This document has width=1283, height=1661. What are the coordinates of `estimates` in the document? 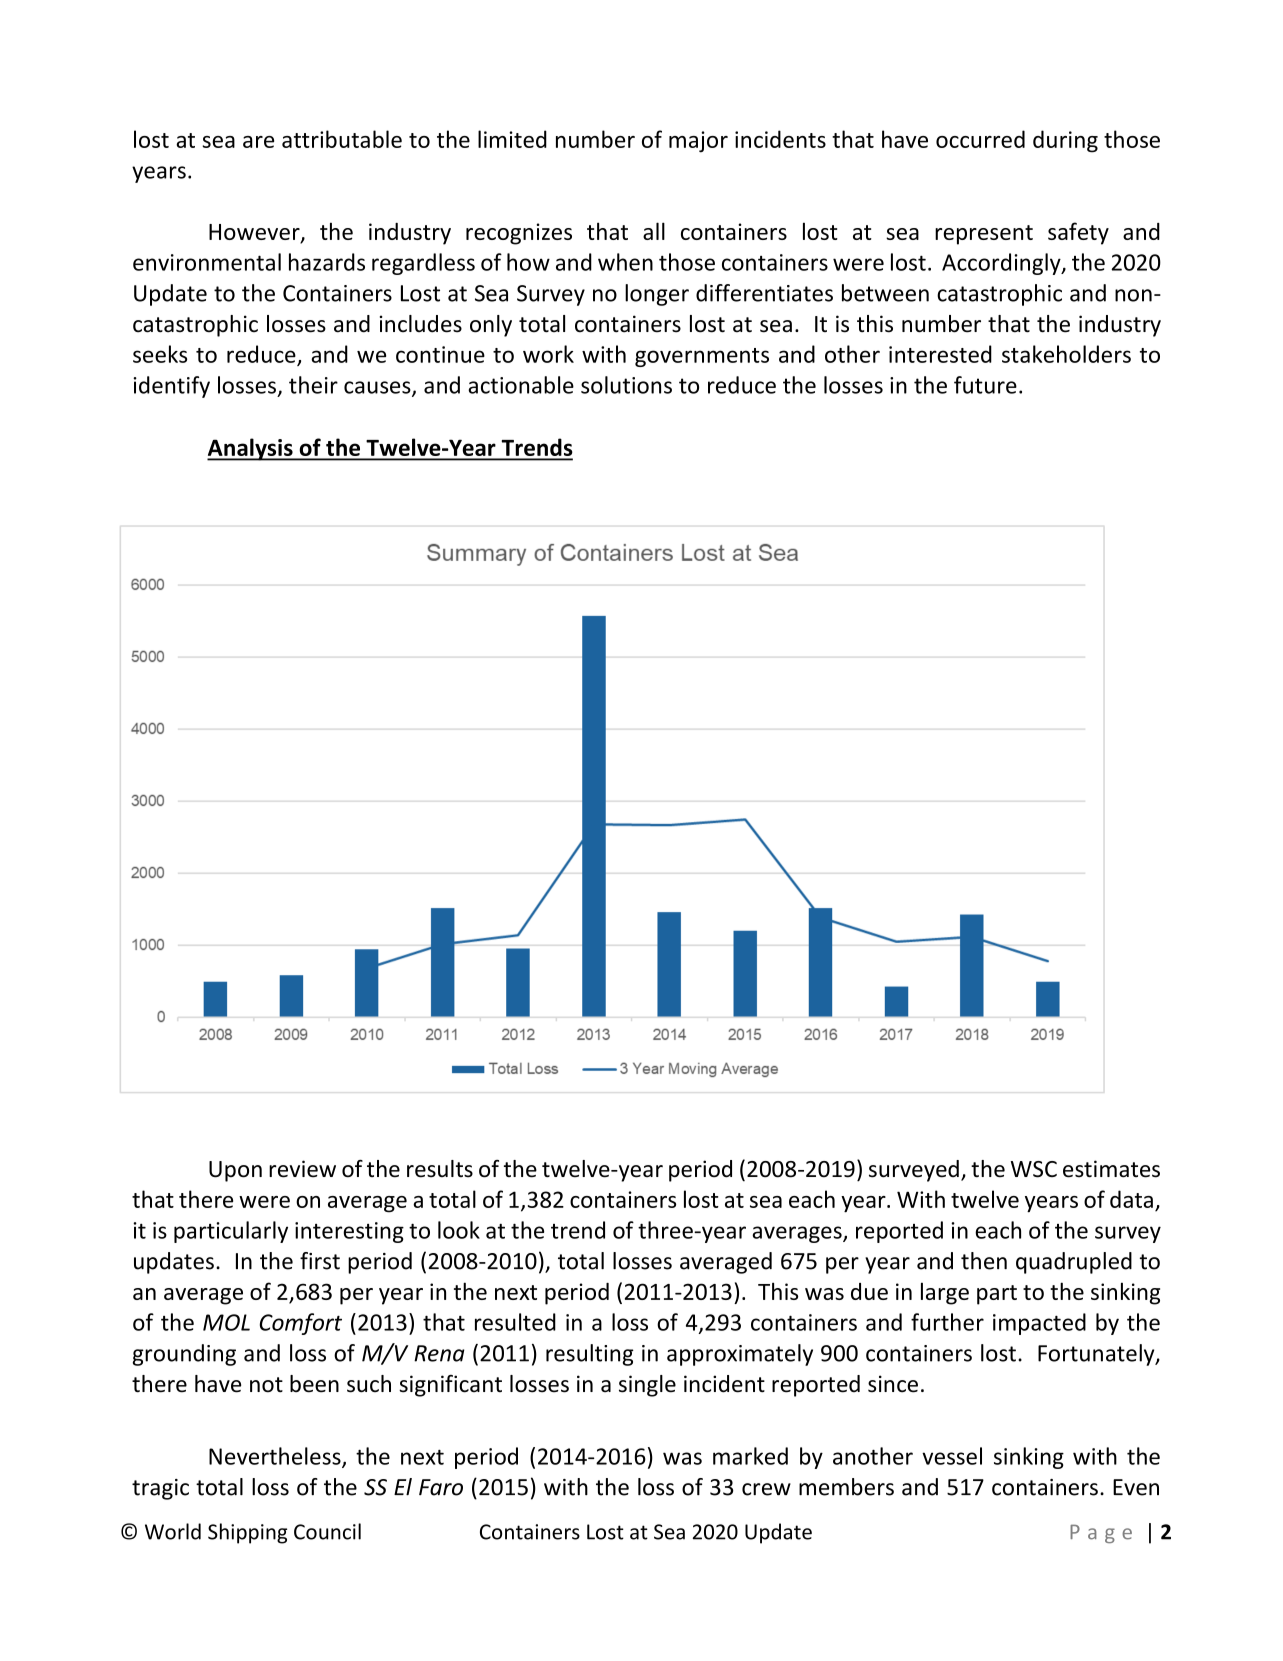 It's located at (1111, 1169).
